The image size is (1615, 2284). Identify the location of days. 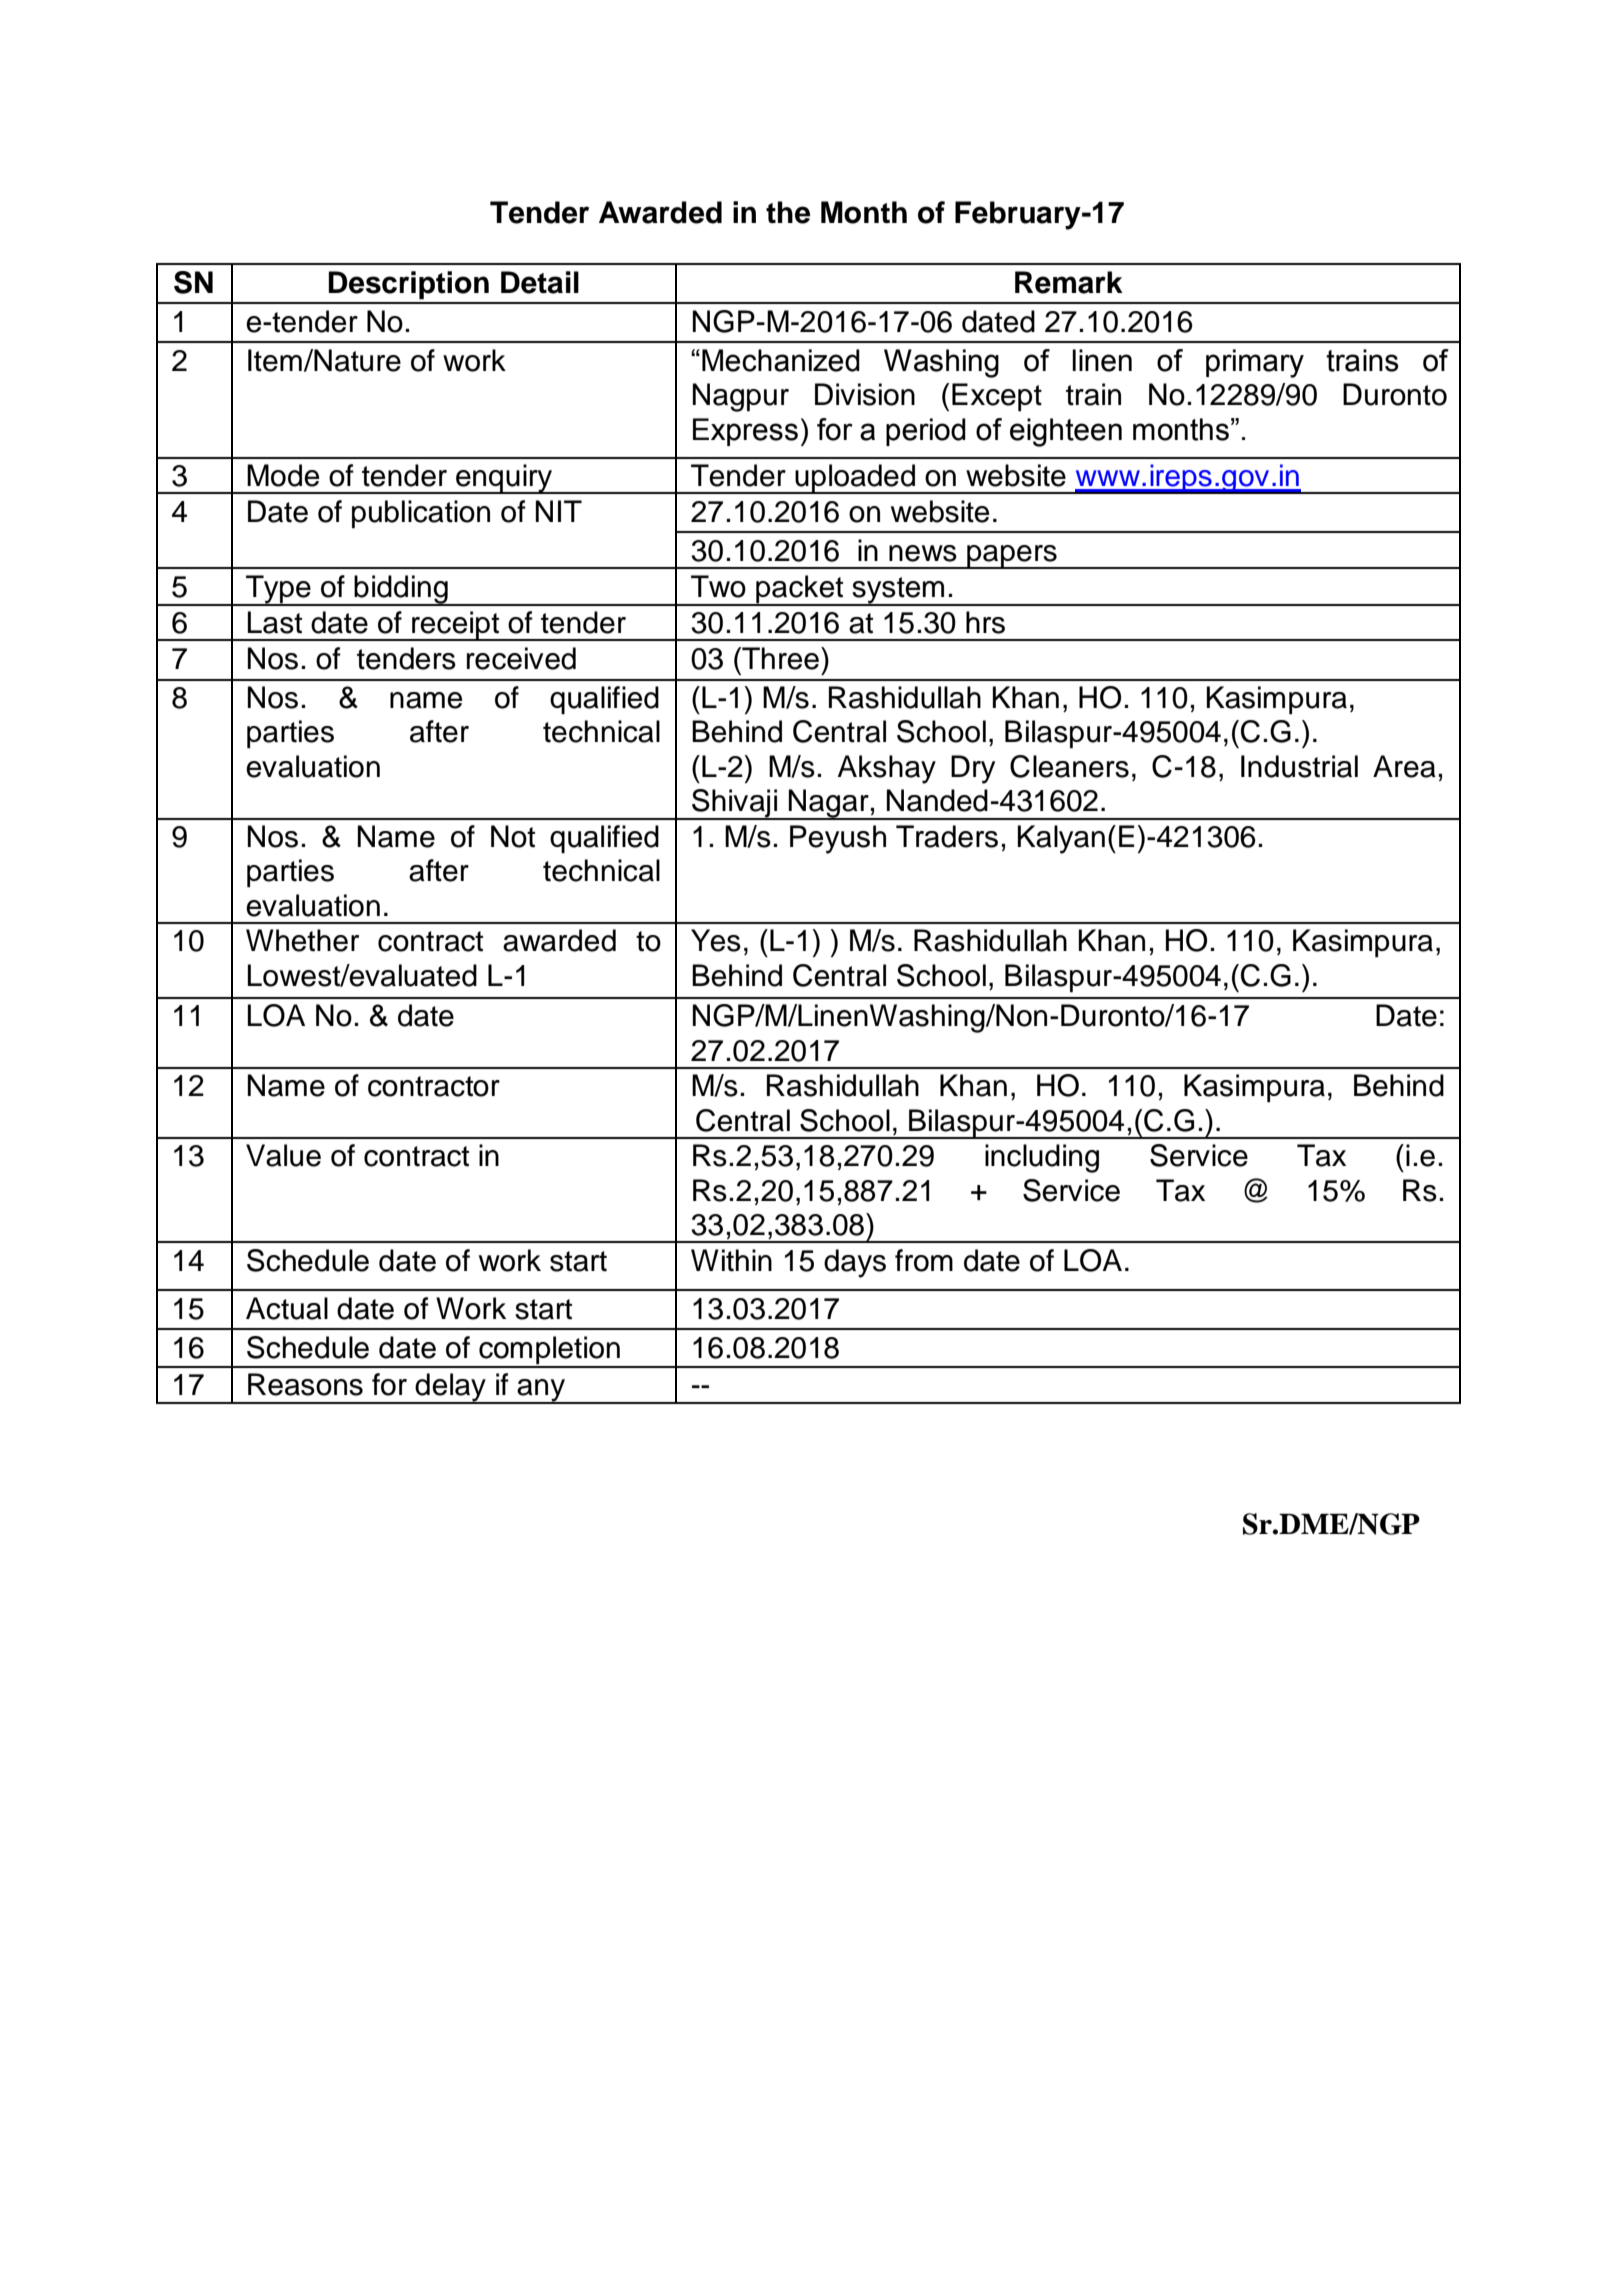
(855, 1263).
